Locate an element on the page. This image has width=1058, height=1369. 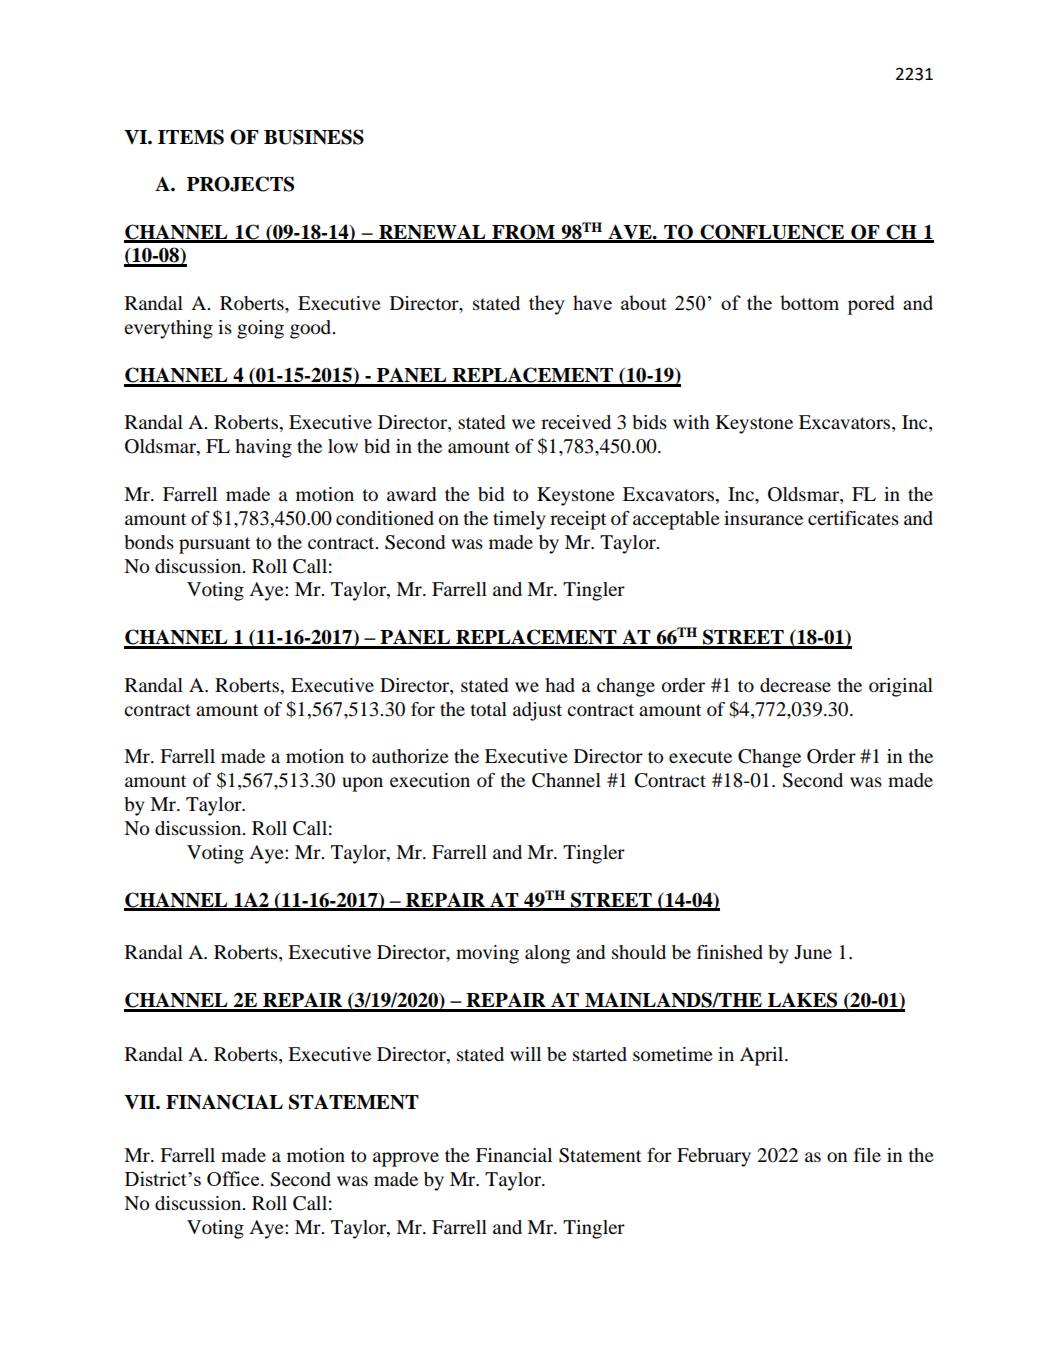
file is located at coordinates (867, 1155).
